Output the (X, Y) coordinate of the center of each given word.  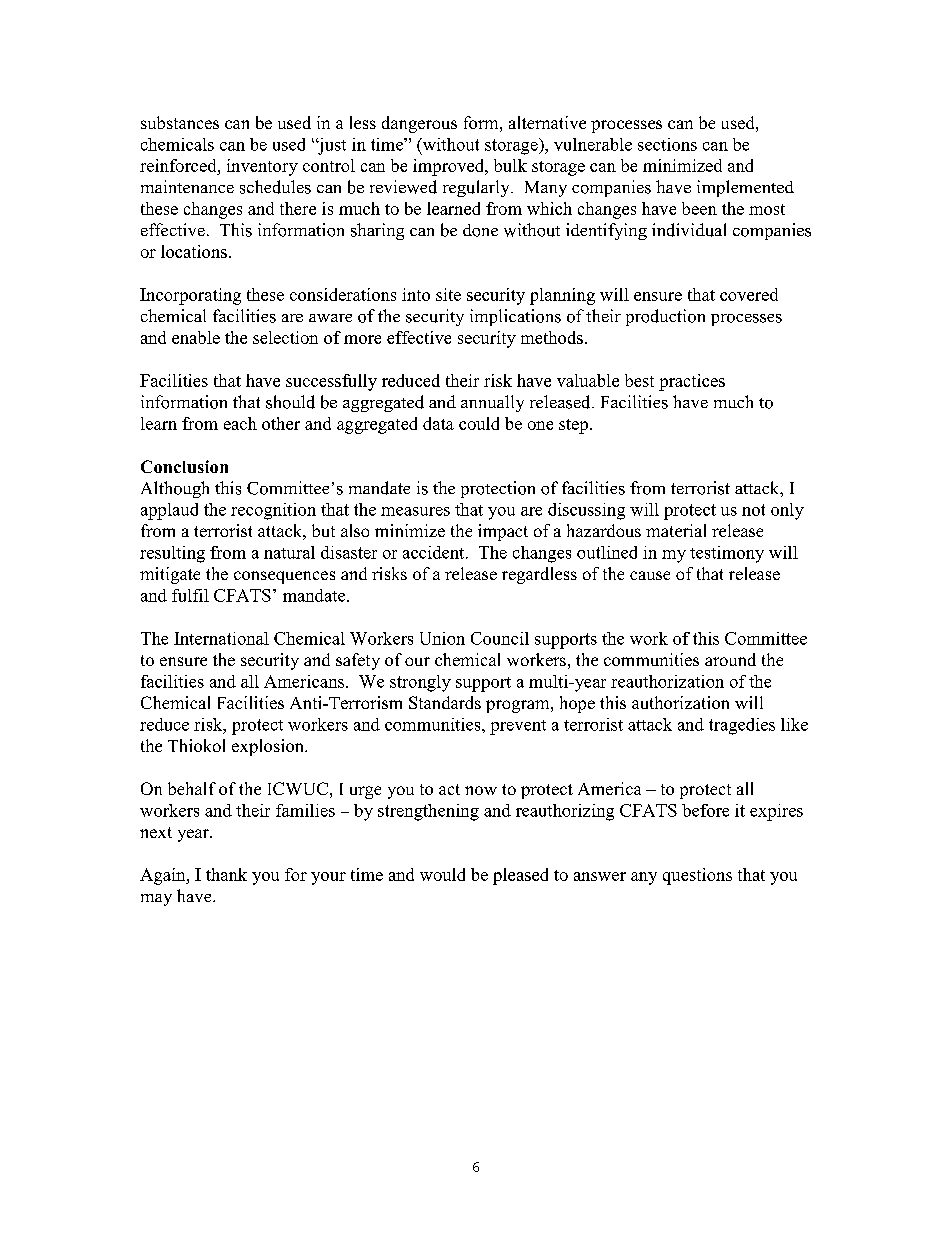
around (730, 659)
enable (196, 337)
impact (503, 532)
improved (450, 167)
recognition (273, 511)
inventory (262, 167)
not (753, 510)
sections (667, 144)
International (221, 638)
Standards (445, 702)
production (665, 317)
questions (697, 876)
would (442, 874)
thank (226, 874)
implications (515, 317)
